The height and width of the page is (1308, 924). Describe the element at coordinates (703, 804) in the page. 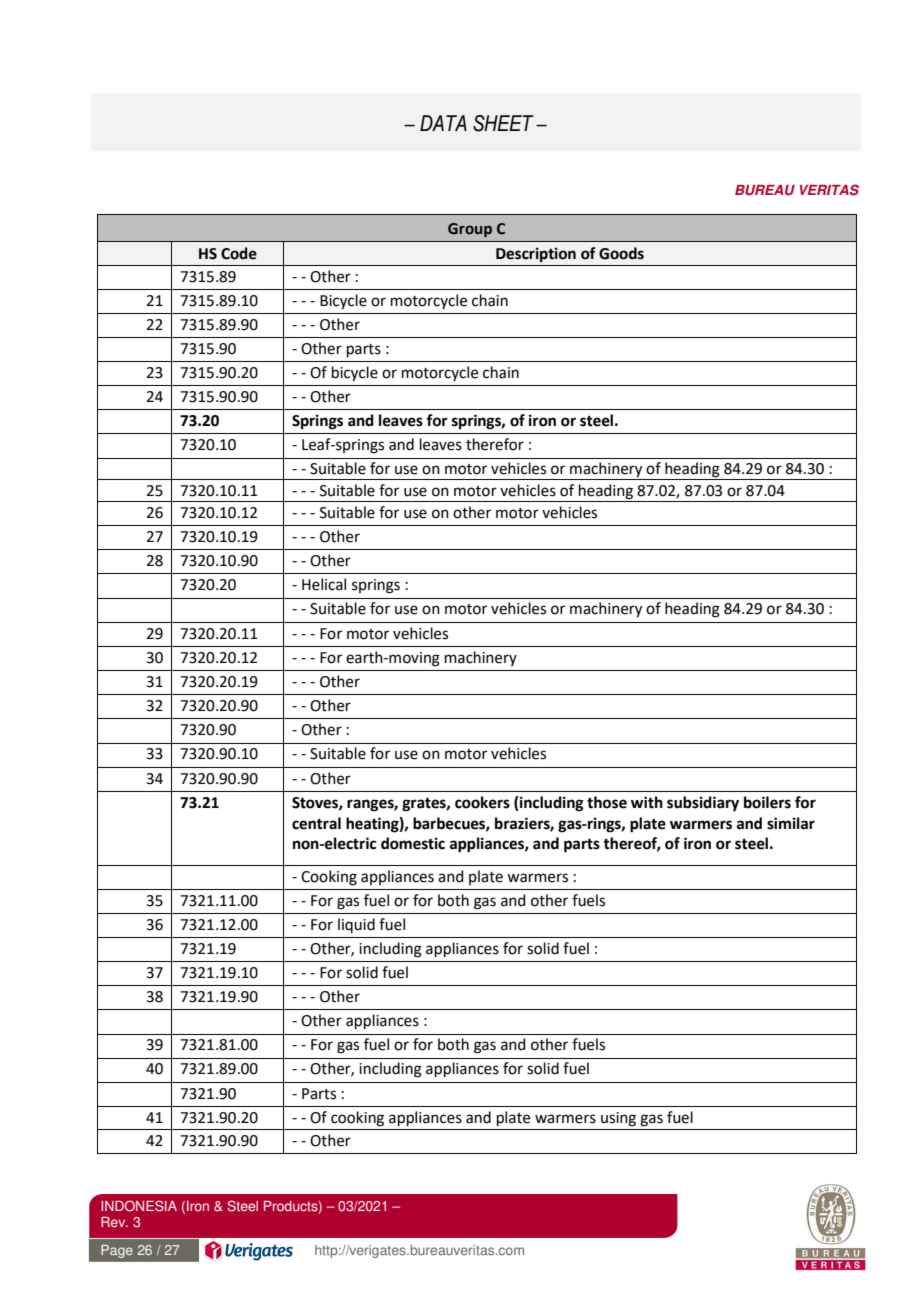

I see `subsidiary` at that location.
